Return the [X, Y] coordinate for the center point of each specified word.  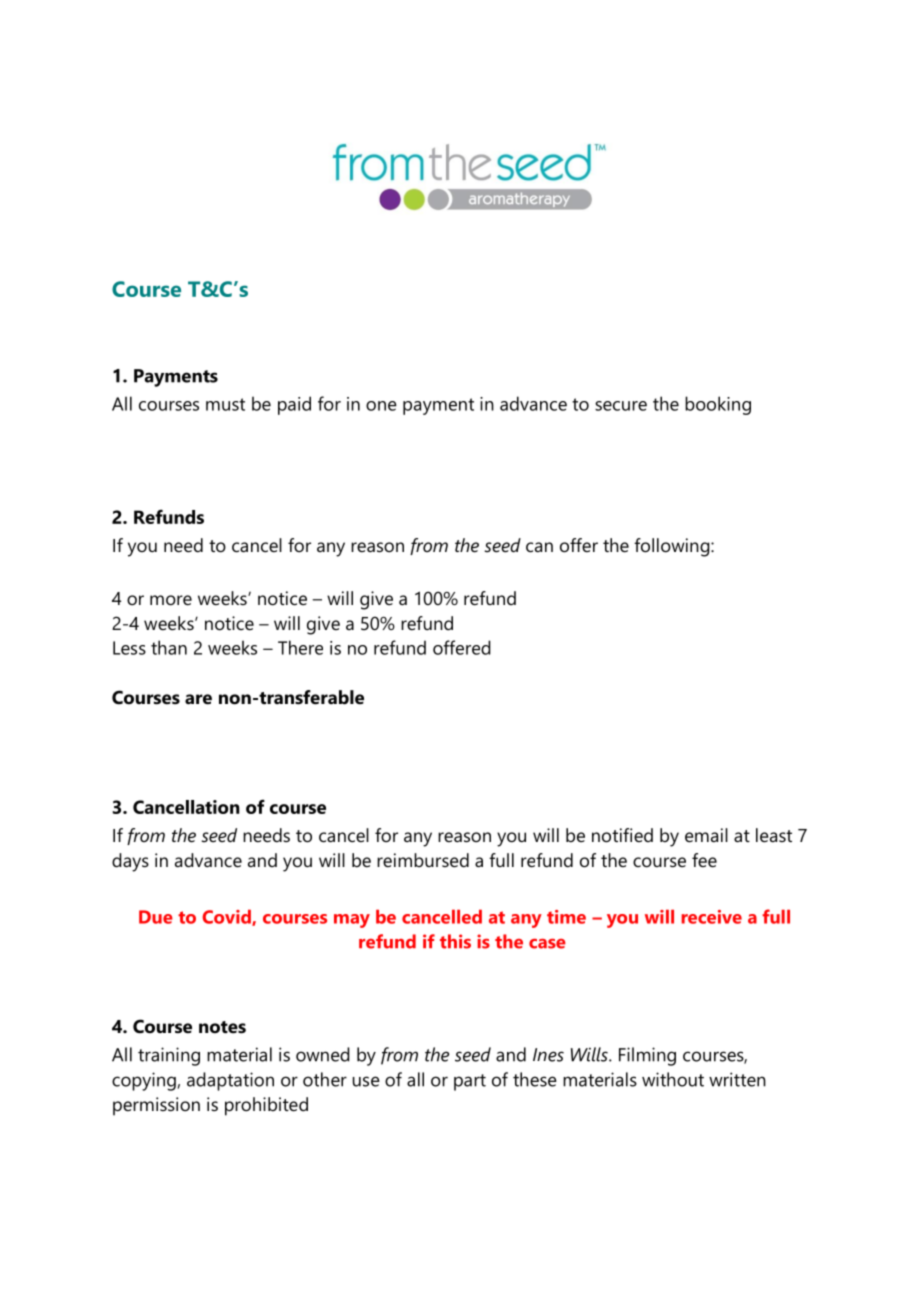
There [300, 647]
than [169, 647]
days [130, 862]
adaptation [230, 1081]
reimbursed [423, 860]
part [470, 1082]
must [225, 404]
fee [704, 860]
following [673, 547]
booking [718, 405]
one [381, 406]
